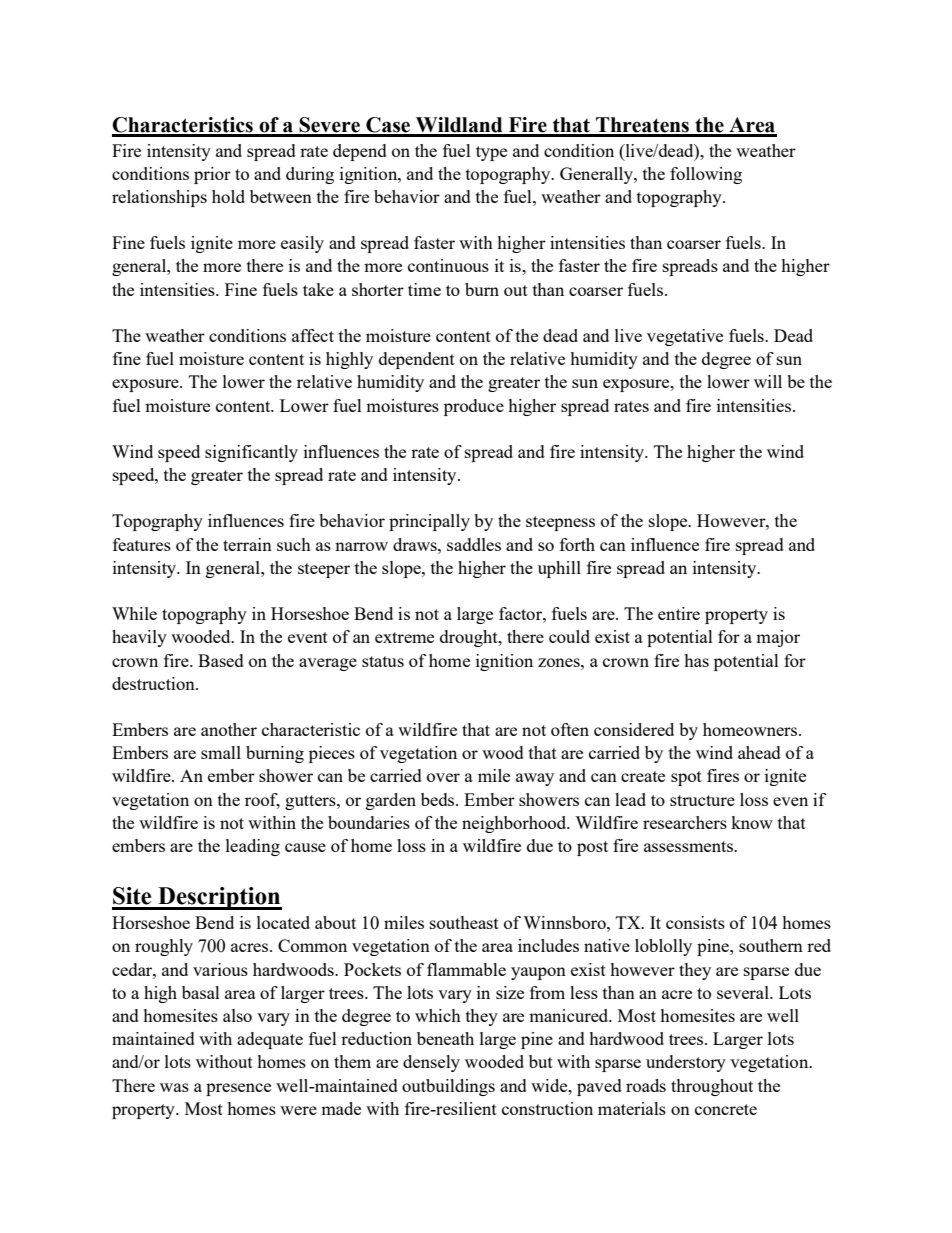 The image size is (952, 1233). What do you see at coordinates (212, 175) in the screenshot?
I see `prior` at bounding box center [212, 175].
